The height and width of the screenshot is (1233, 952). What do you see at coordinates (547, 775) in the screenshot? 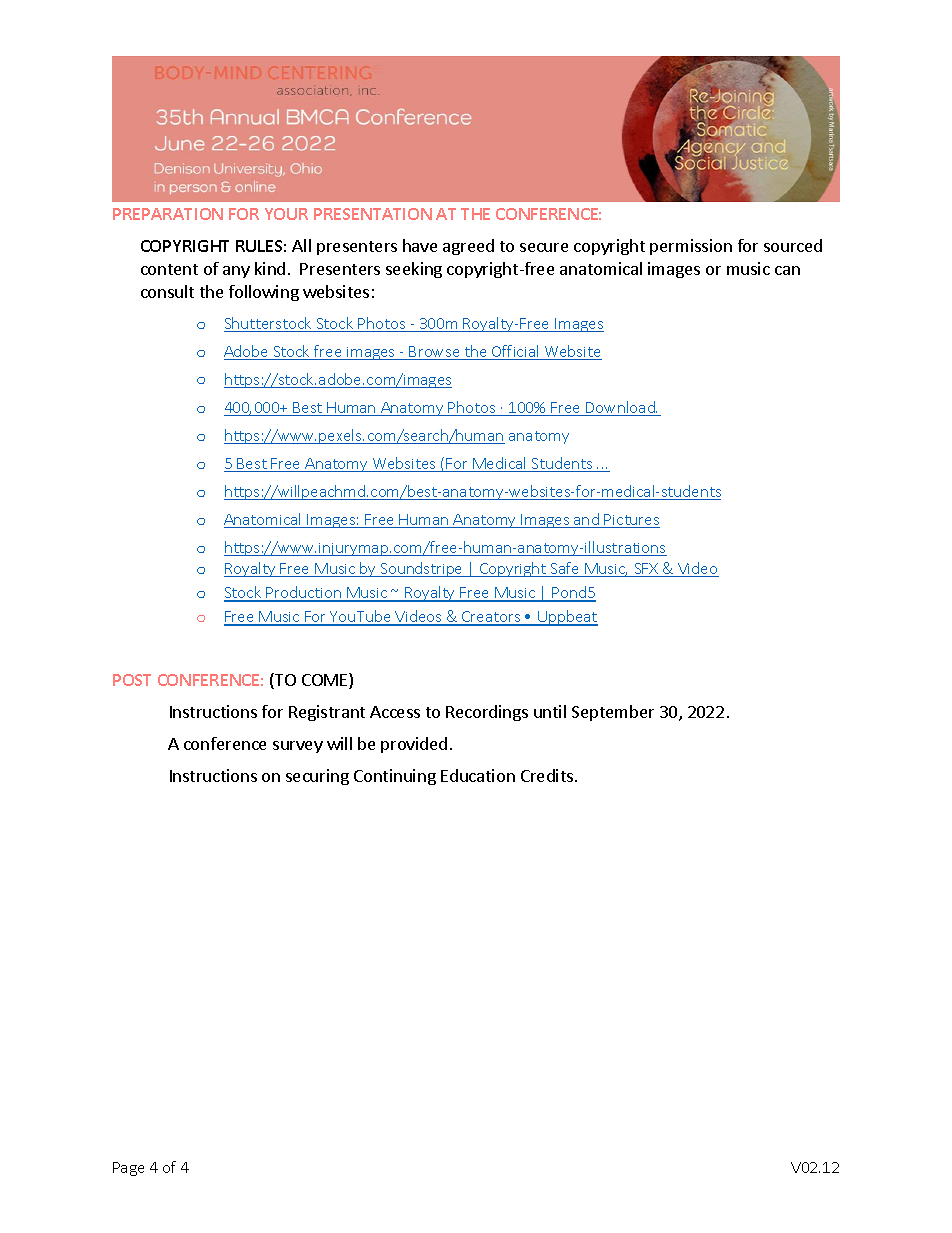
I see `Credits` at bounding box center [547, 775].
